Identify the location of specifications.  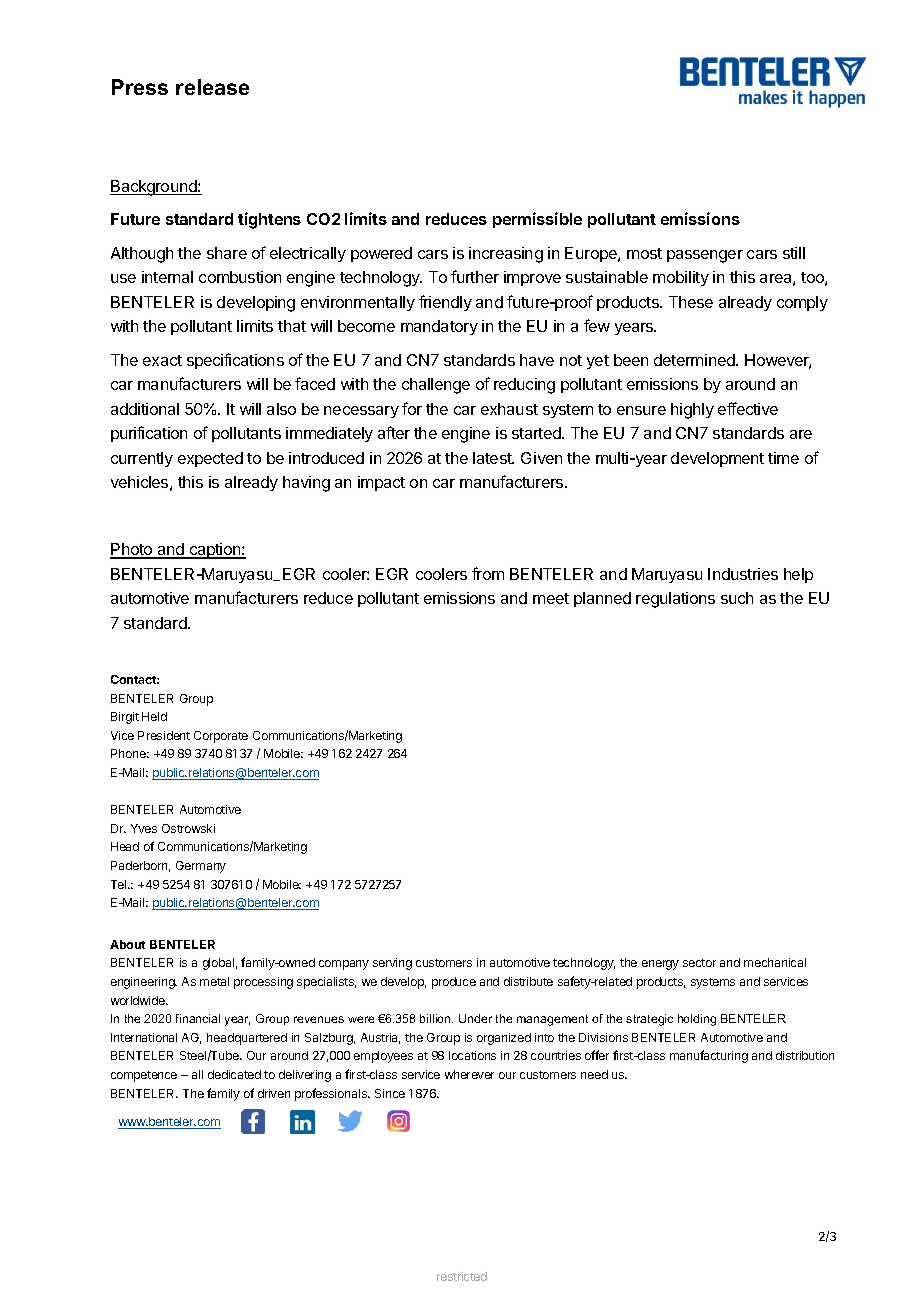
(235, 361).
